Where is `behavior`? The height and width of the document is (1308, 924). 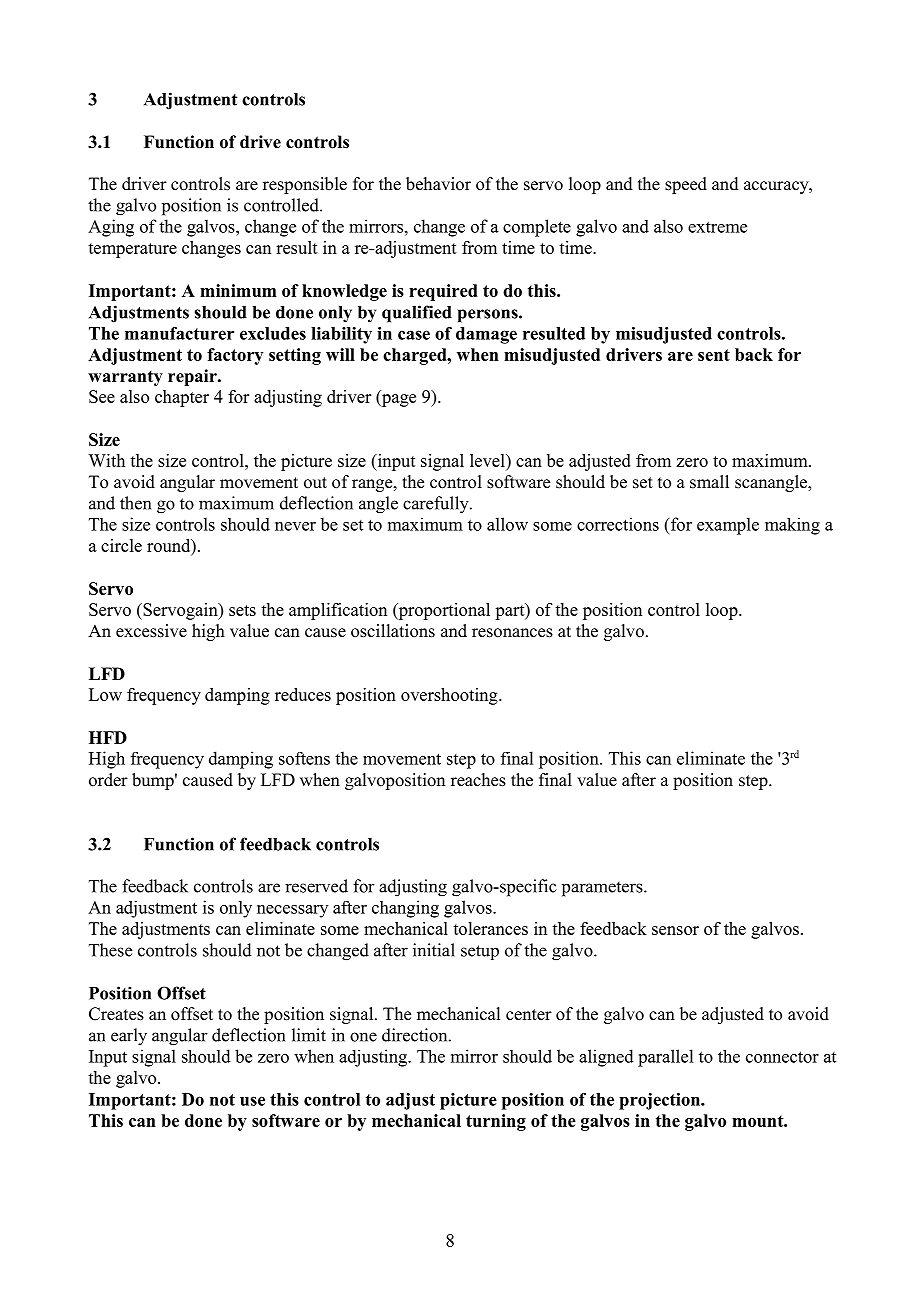
behavior is located at coordinates (438, 184).
